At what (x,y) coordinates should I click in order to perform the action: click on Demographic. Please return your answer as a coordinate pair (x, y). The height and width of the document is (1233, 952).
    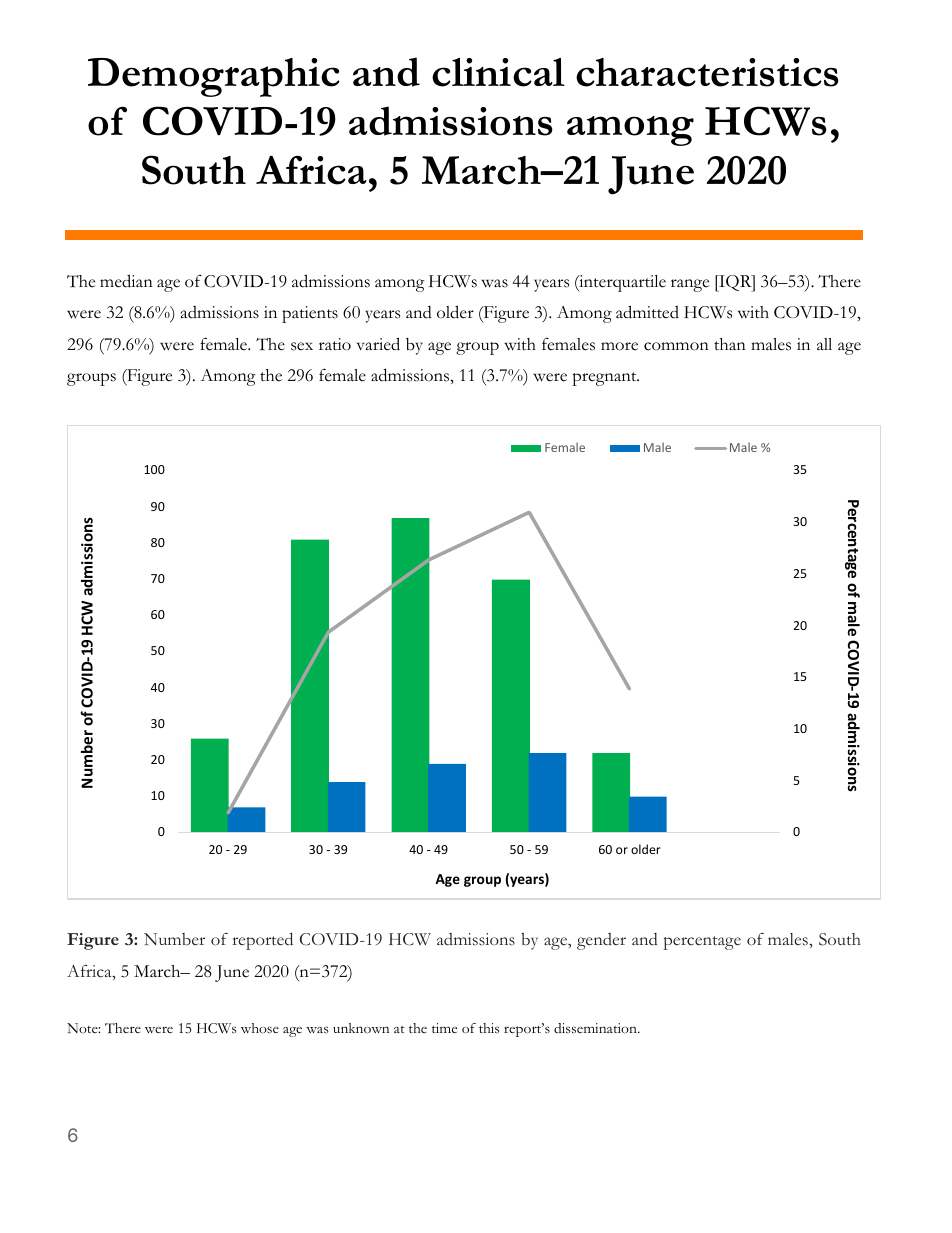
    Looking at the image, I should click on (214, 77).
